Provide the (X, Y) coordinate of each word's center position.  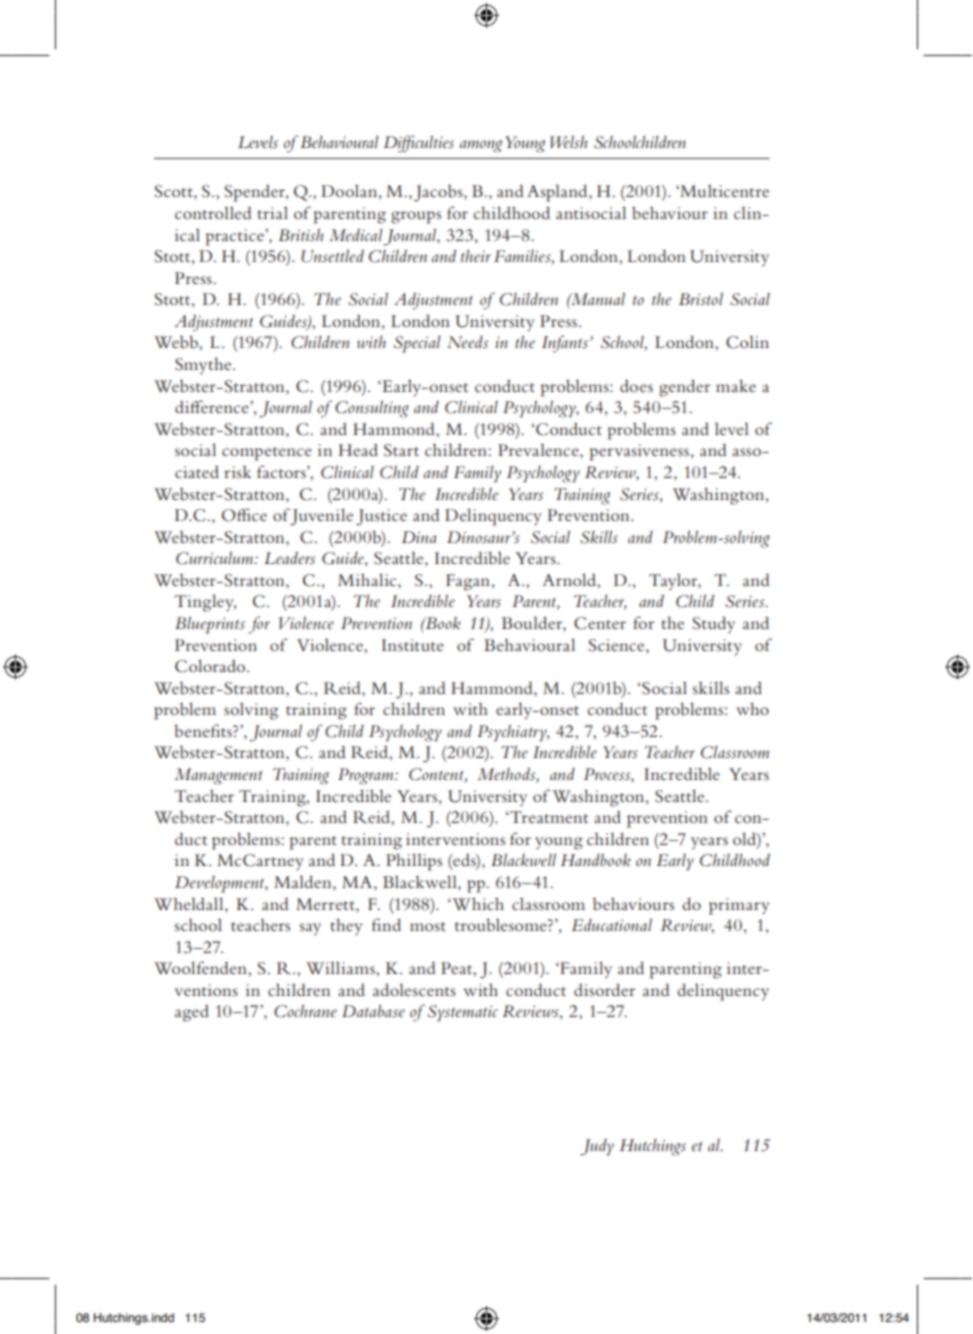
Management (218, 776)
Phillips (414, 862)
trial (272, 212)
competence (267, 454)
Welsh (568, 141)
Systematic (462, 1013)
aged (192, 1013)
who (752, 708)
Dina (419, 537)
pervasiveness (639, 452)
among (481, 146)
